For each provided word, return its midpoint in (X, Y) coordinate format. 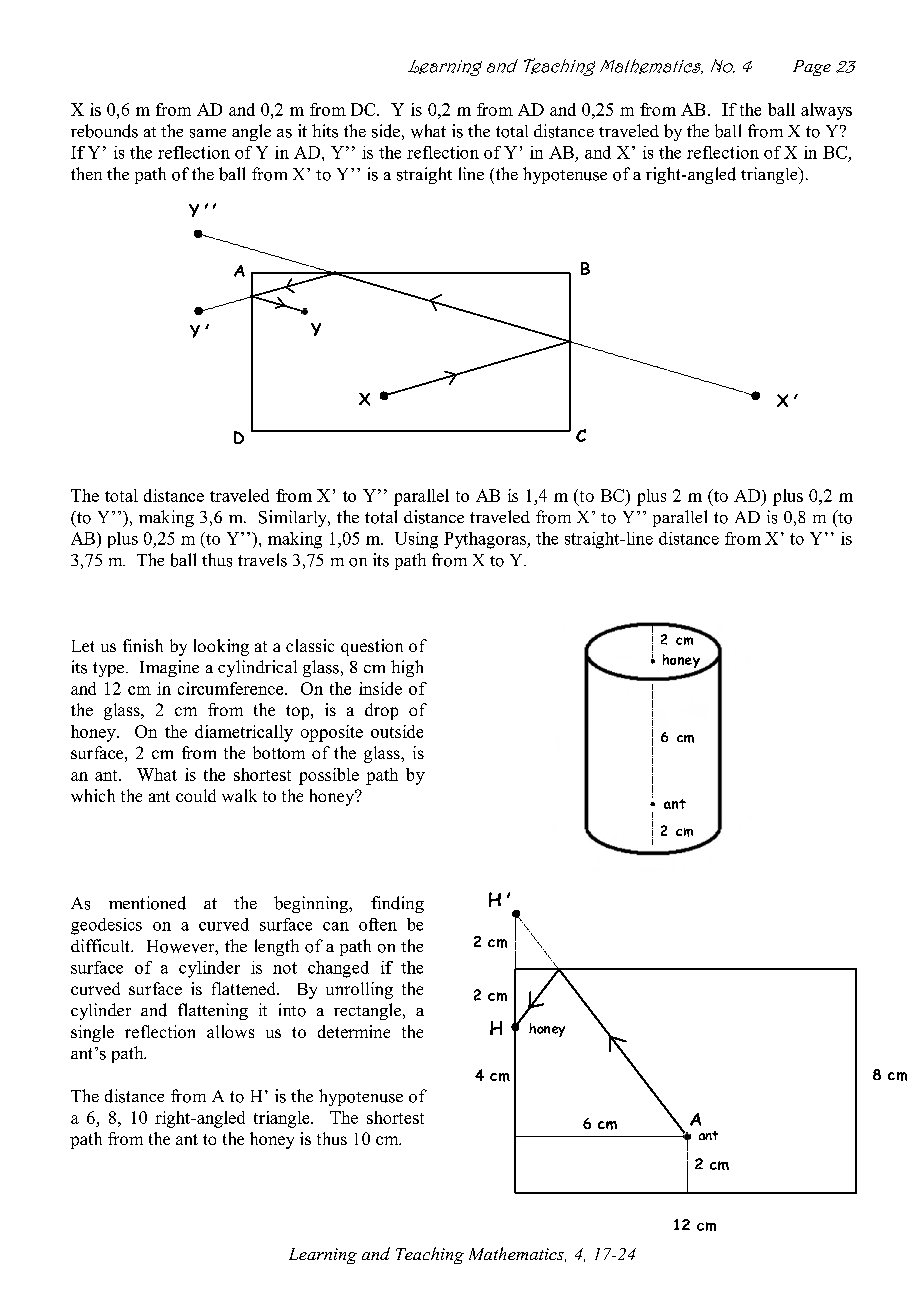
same (208, 133)
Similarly (294, 518)
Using (416, 540)
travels (262, 560)
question (372, 647)
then (86, 173)
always (826, 111)
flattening (213, 1011)
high (407, 668)
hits (325, 131)
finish (143, 645)
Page (812, 68)
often (378, 924)
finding (397, 904)
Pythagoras (486, 540)
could (196, 795)
